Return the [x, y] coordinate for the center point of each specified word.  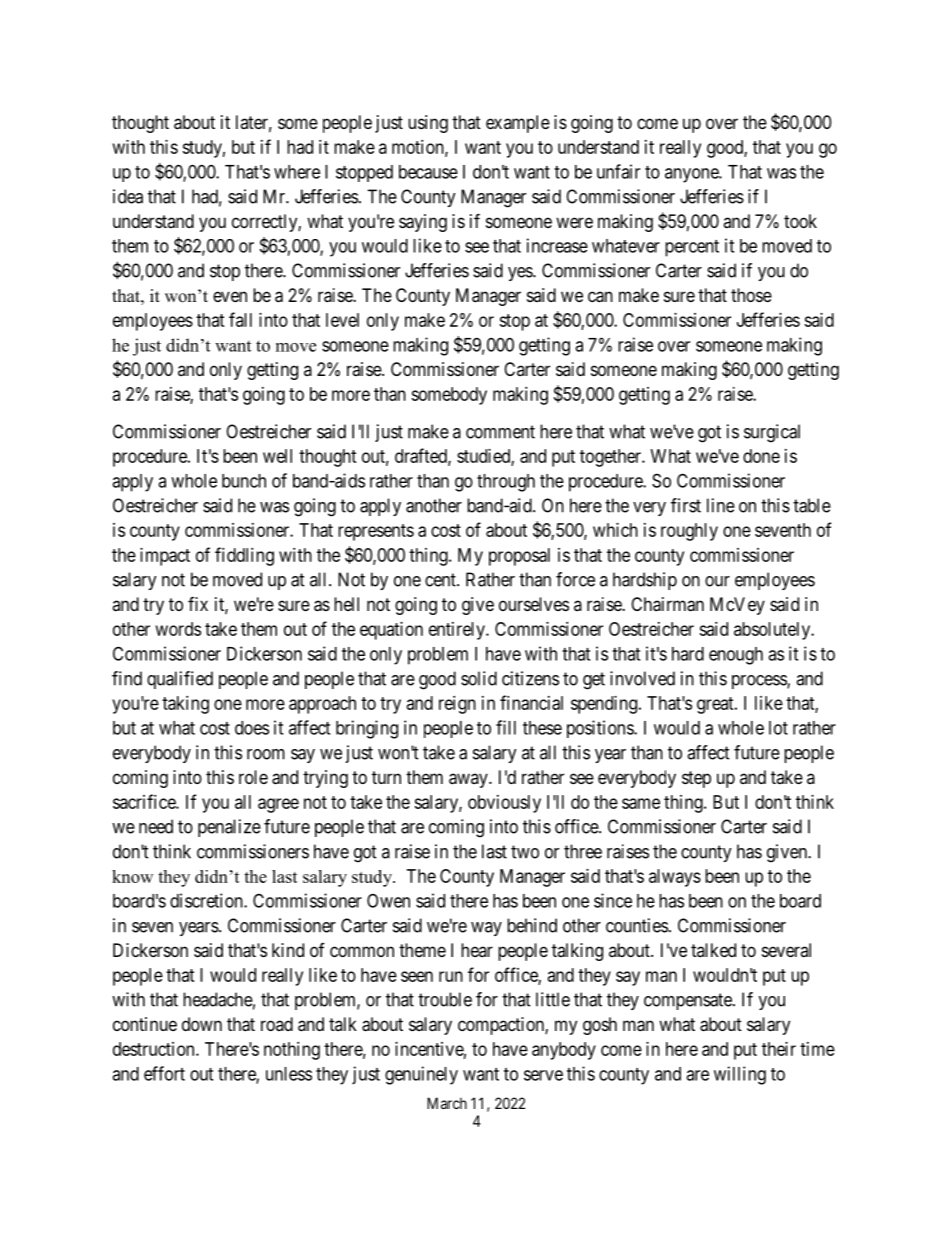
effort [164, 1073]
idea [128, 196]
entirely [458, 631]
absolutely [773, 631]
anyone [692, 175]
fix [198, 604]
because [428, 172]
